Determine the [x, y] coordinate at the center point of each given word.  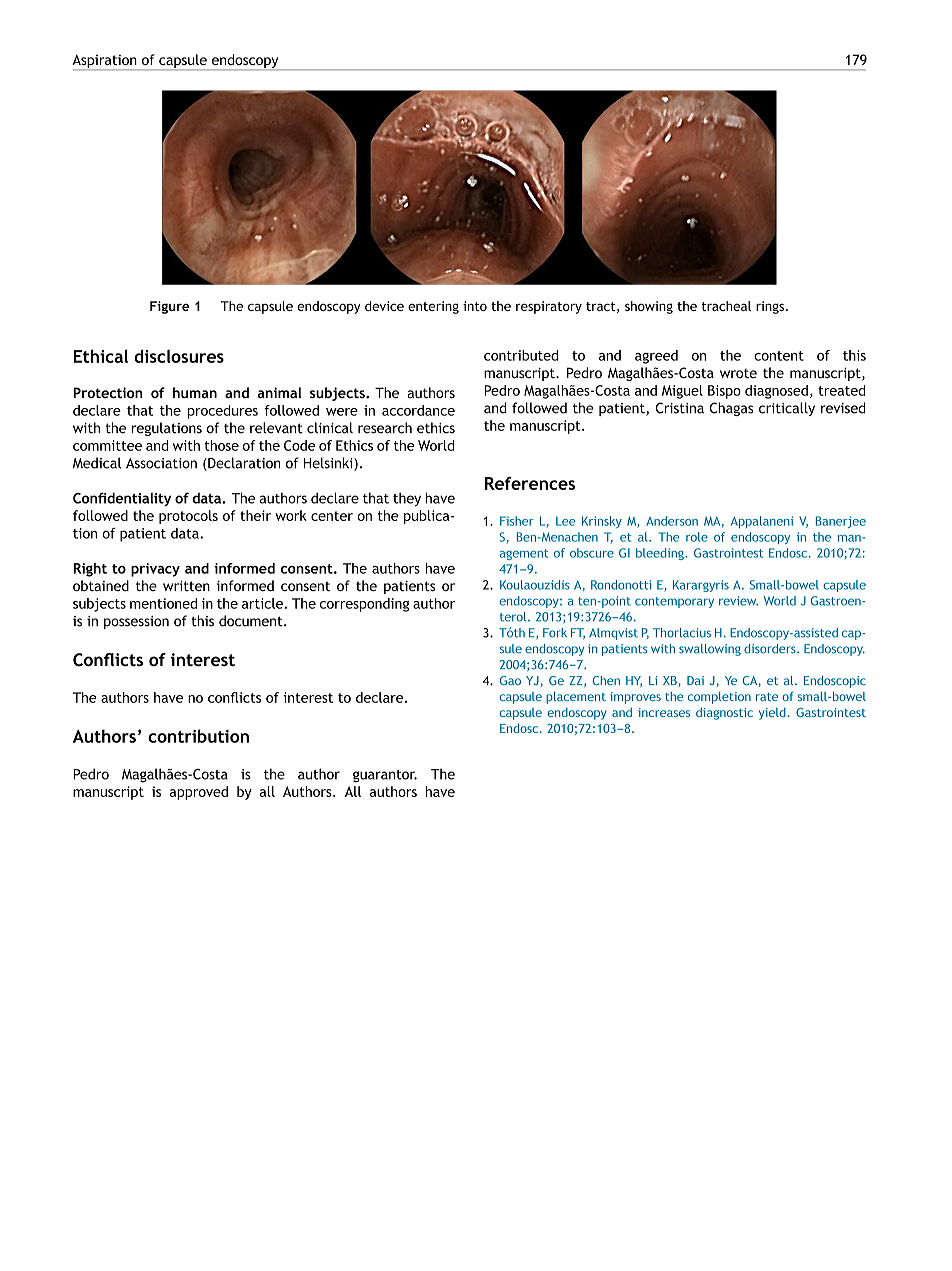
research [385, 428]
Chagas [731, 409]
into [475, 306]
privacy [155, 570]
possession [136, 622]
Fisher [517, 521]
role [697, 537]
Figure [170, 307]
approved [199, 793]
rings [771, 307]
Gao [510, 680]
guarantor [385, 776]
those [221, 445]
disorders [771, 649]
